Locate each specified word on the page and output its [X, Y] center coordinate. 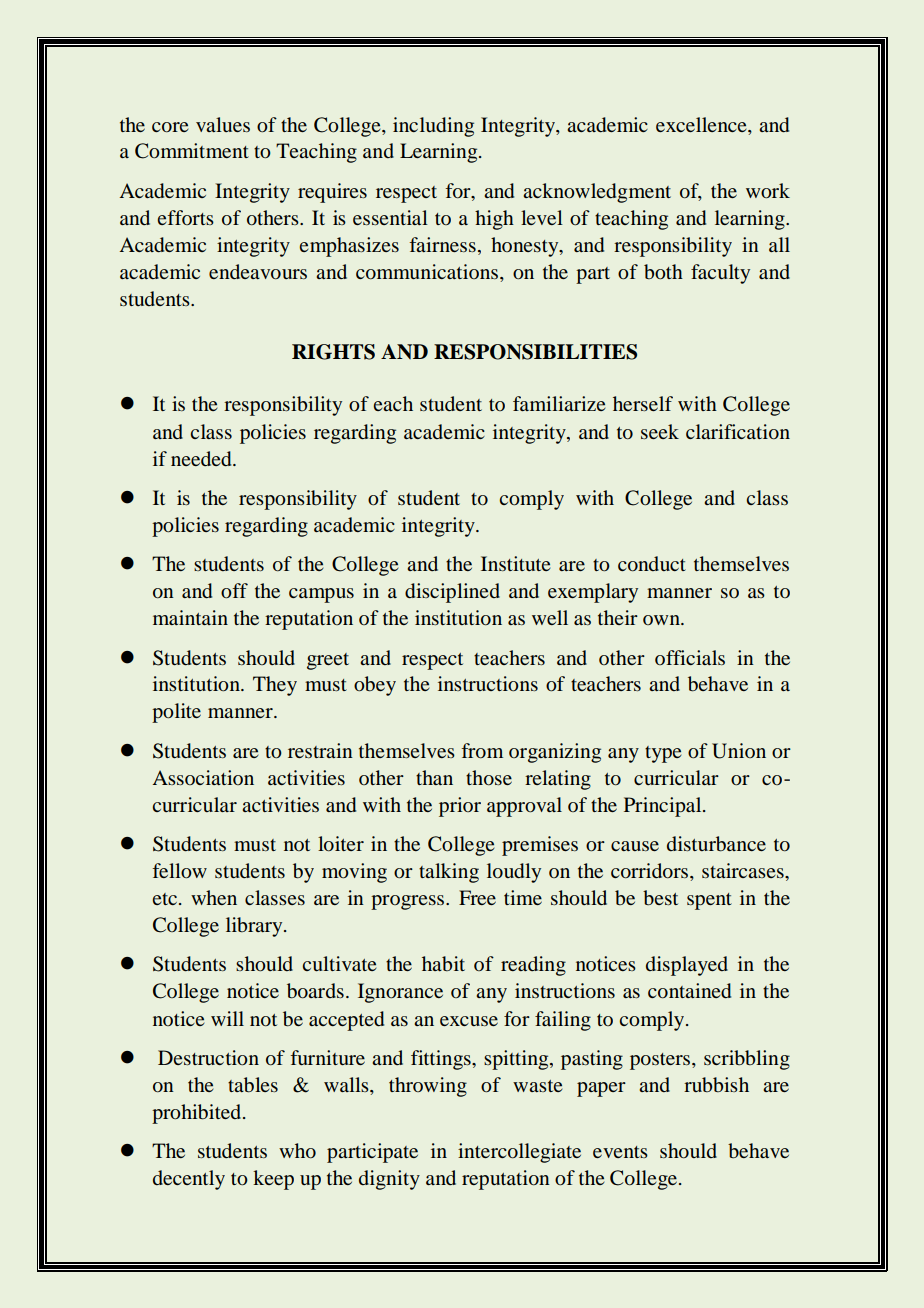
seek [660, 431]
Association [203, 777]
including [433, 127]
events [620, 1152]
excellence [702, 124]
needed [202, 459]
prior [460, 807]
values [223, 124]
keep [273, 1180]
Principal [664, 807]
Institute [515, 563]
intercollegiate [519, 1153]
